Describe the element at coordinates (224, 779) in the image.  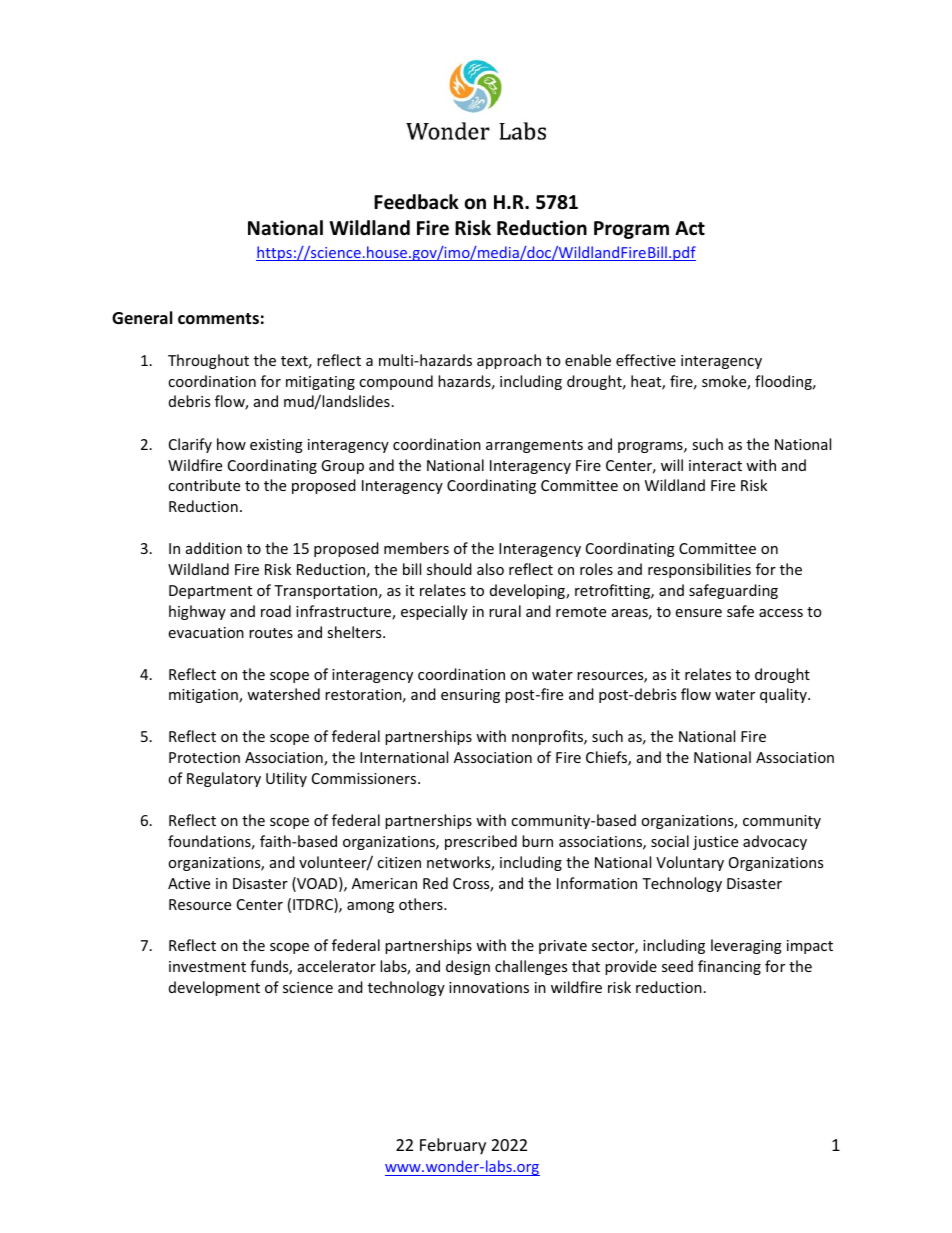
I see `Regulatory` at that location.
